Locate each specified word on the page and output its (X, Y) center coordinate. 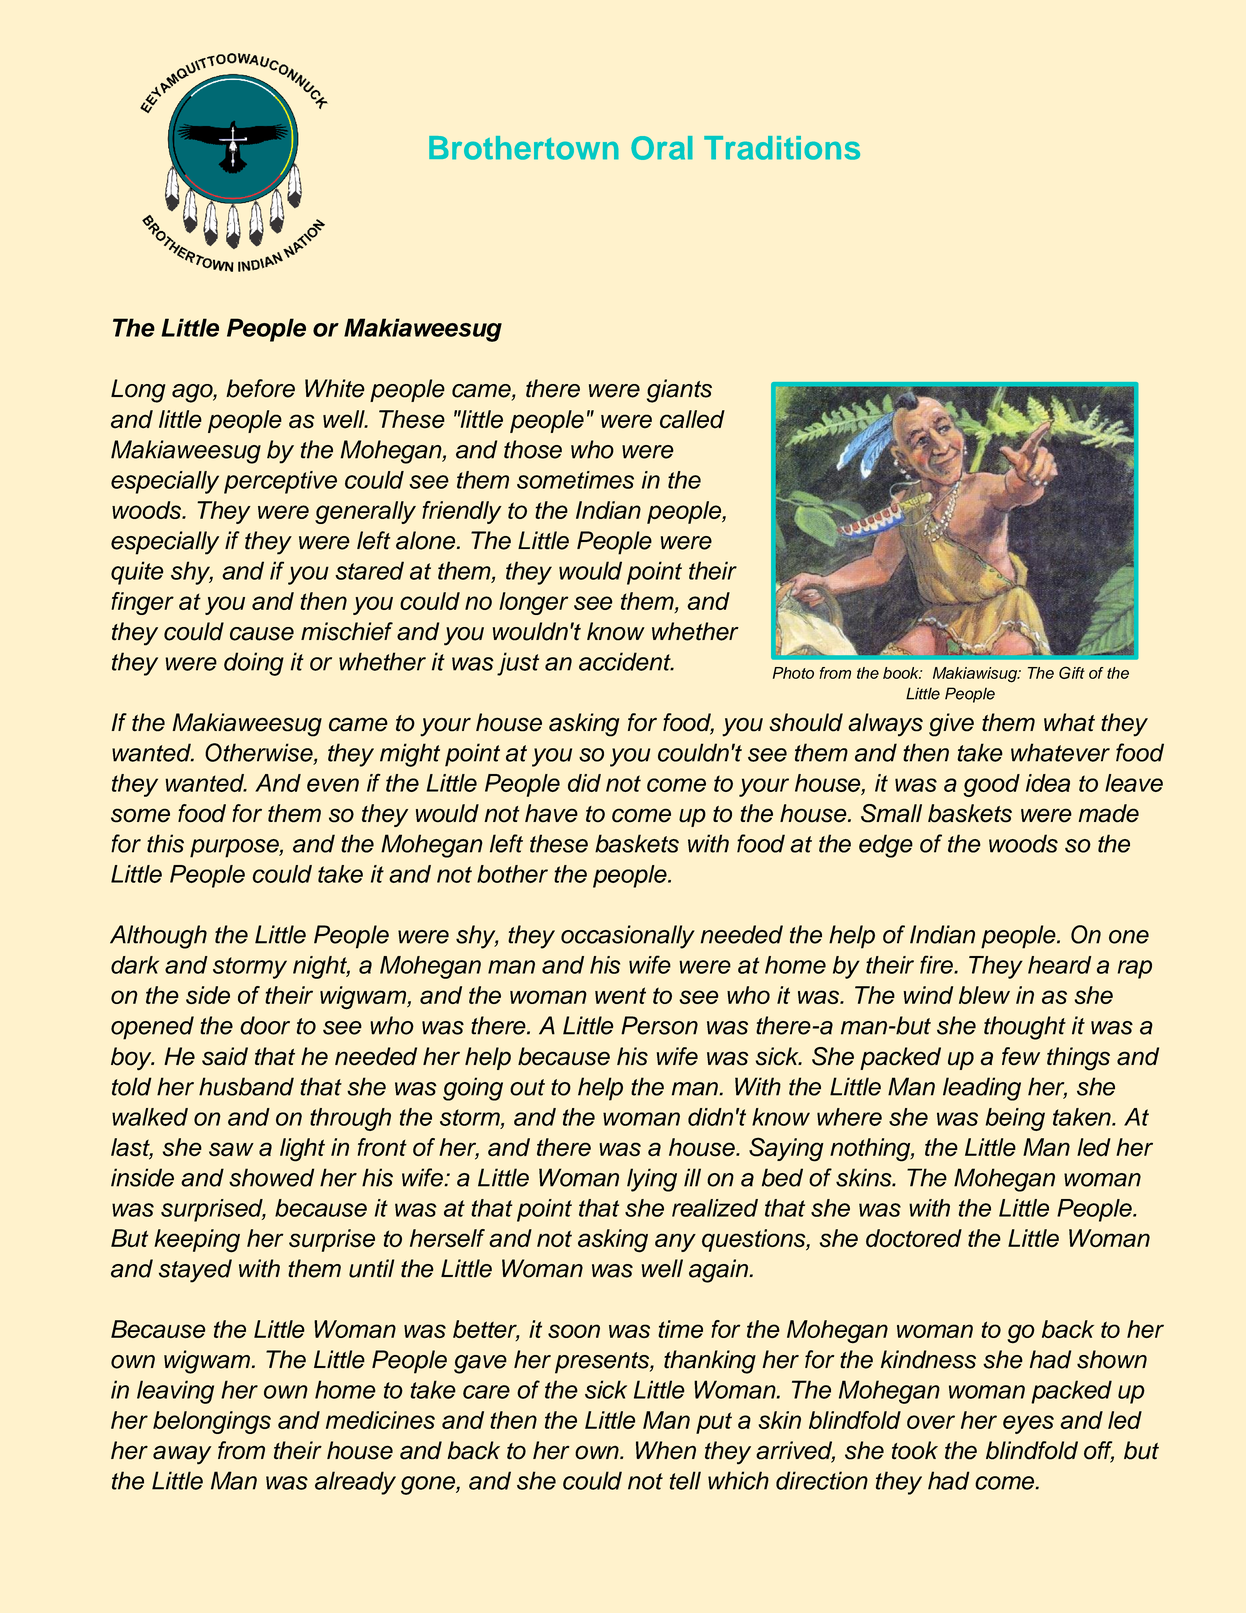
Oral (662, 148)
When (666, 1450)
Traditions (782, 148)
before (260, 388)
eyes (1028, 1424)
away (182, 1455)
